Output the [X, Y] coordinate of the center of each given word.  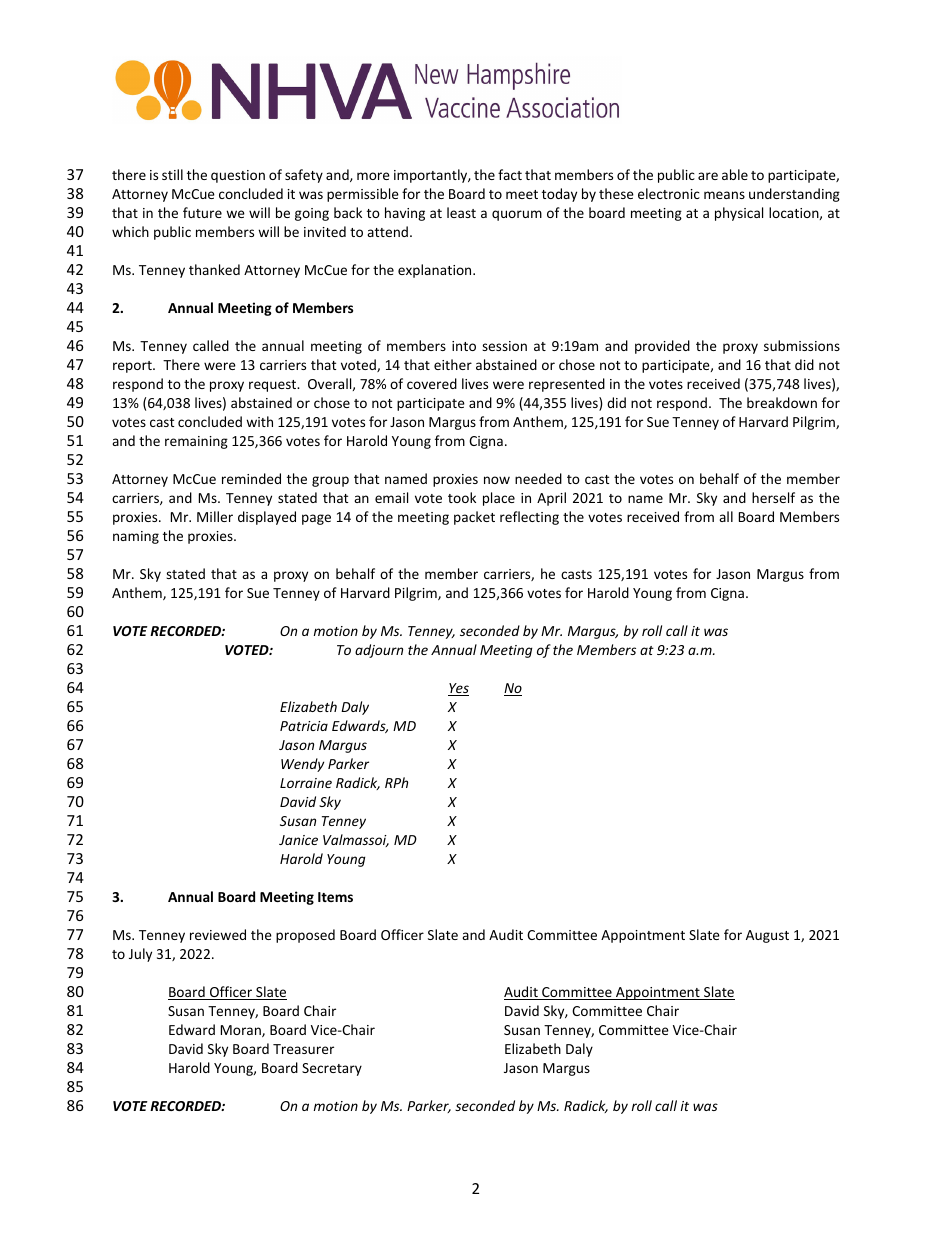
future [202, 212]
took [462, 497]
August [767, 936]
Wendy [302, 765]
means [724, 195]
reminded [251, 478]
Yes [458, 689]
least [461, 212]
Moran [242, 1031]
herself [773, 497]
